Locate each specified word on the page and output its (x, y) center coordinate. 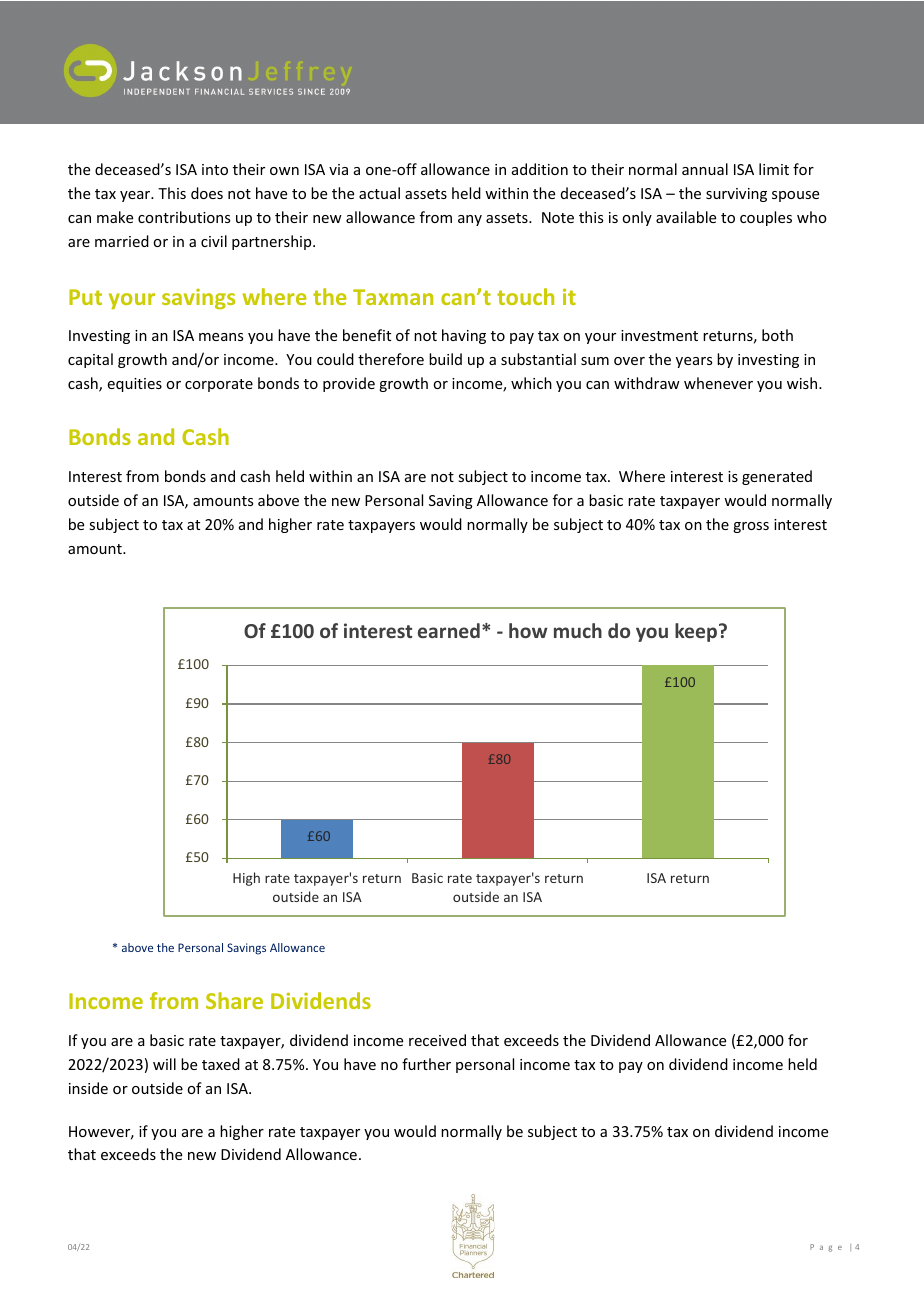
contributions (184, 217)
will (164, 1064)
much (578, 630)
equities (135, 385)
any (470, 220)
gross (751, 527)
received (437, 1040)
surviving (736, 195)
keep (696, 632)
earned (449, 630)
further (426, 1064)
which (531, 383)
